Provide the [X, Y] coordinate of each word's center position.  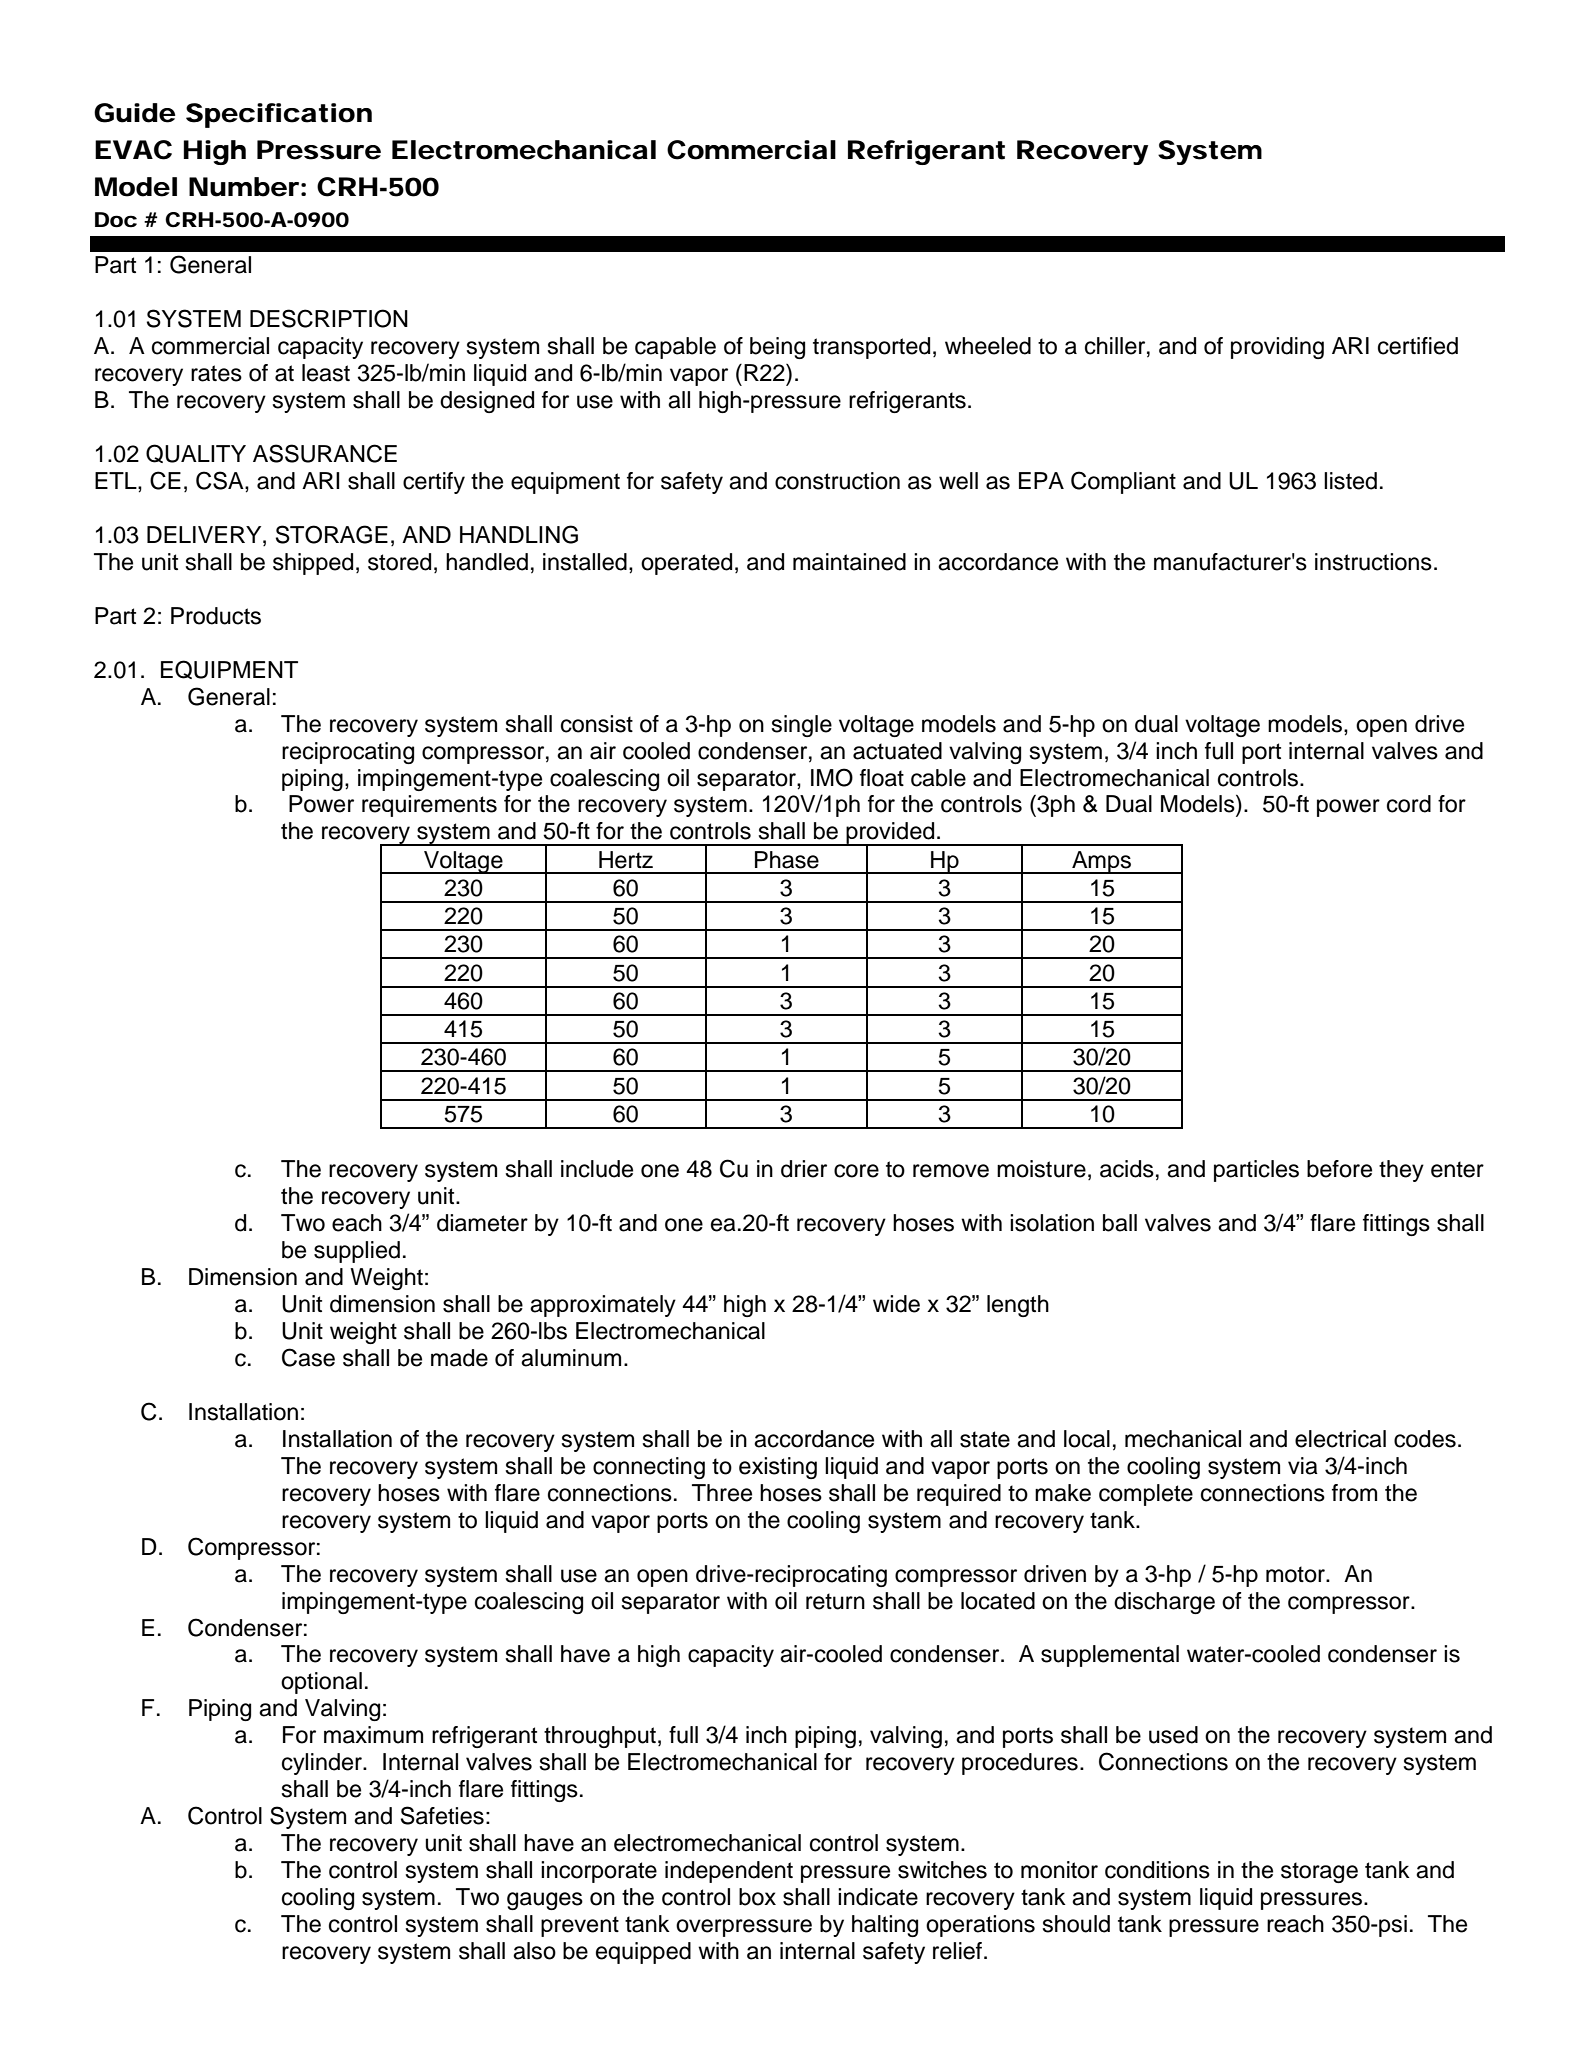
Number [244, 187]
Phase [787, 860]
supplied [357, 1252]
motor [1296, 1574]
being [777, 348]
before [1339, 1169]
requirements [429, 806]
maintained [849, 562]
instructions [1373, 562]
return [835, 1601]
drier [804, 1169]
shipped [313, 564]
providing [1277, 348]
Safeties [442, 1815]
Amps [1101, 862]
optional [321, 1683]
